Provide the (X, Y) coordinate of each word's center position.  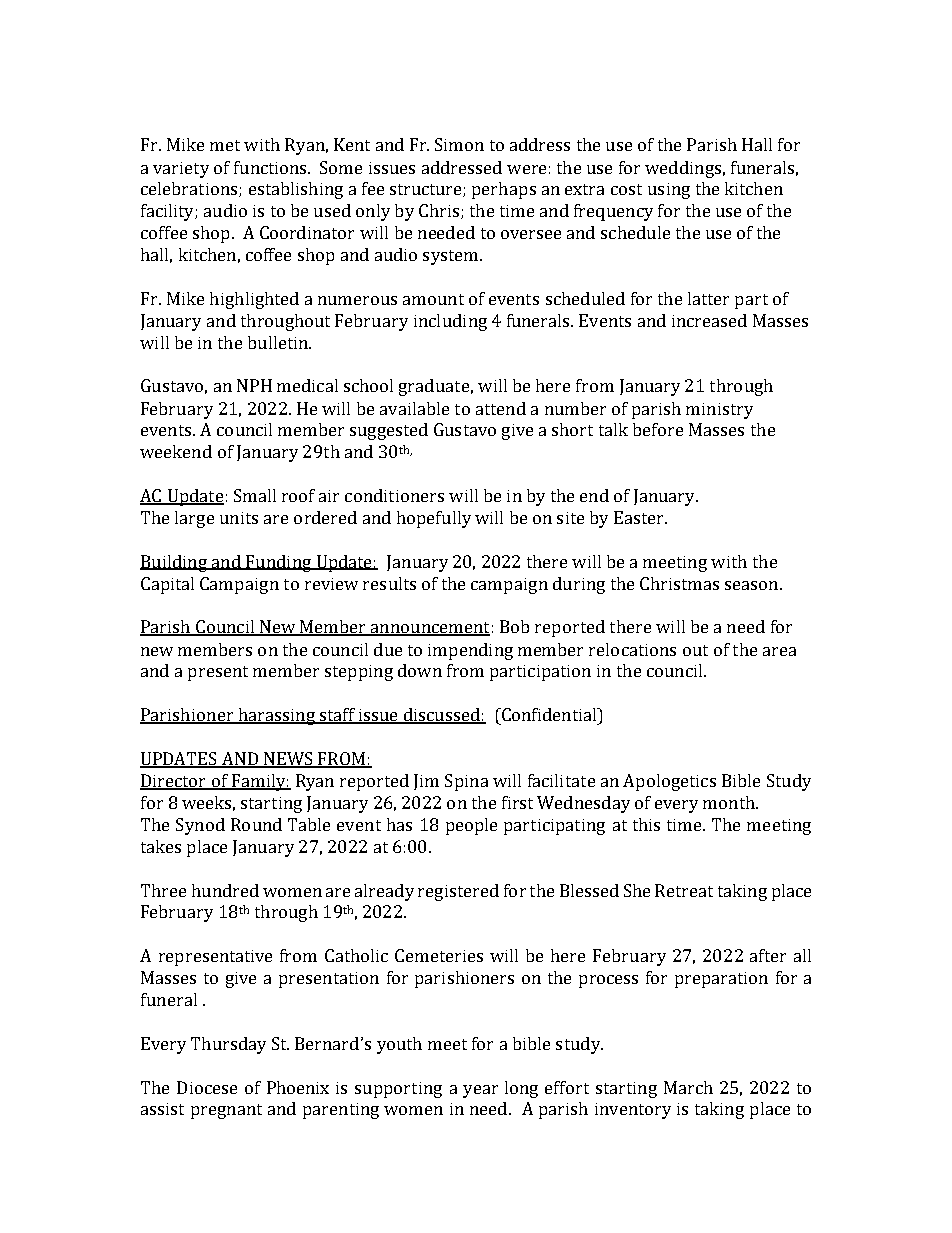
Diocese (207, 1087)
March (688, 1087)
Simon (459, 144)
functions (271, 167)
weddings (683, 169)
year (480, 1091)
